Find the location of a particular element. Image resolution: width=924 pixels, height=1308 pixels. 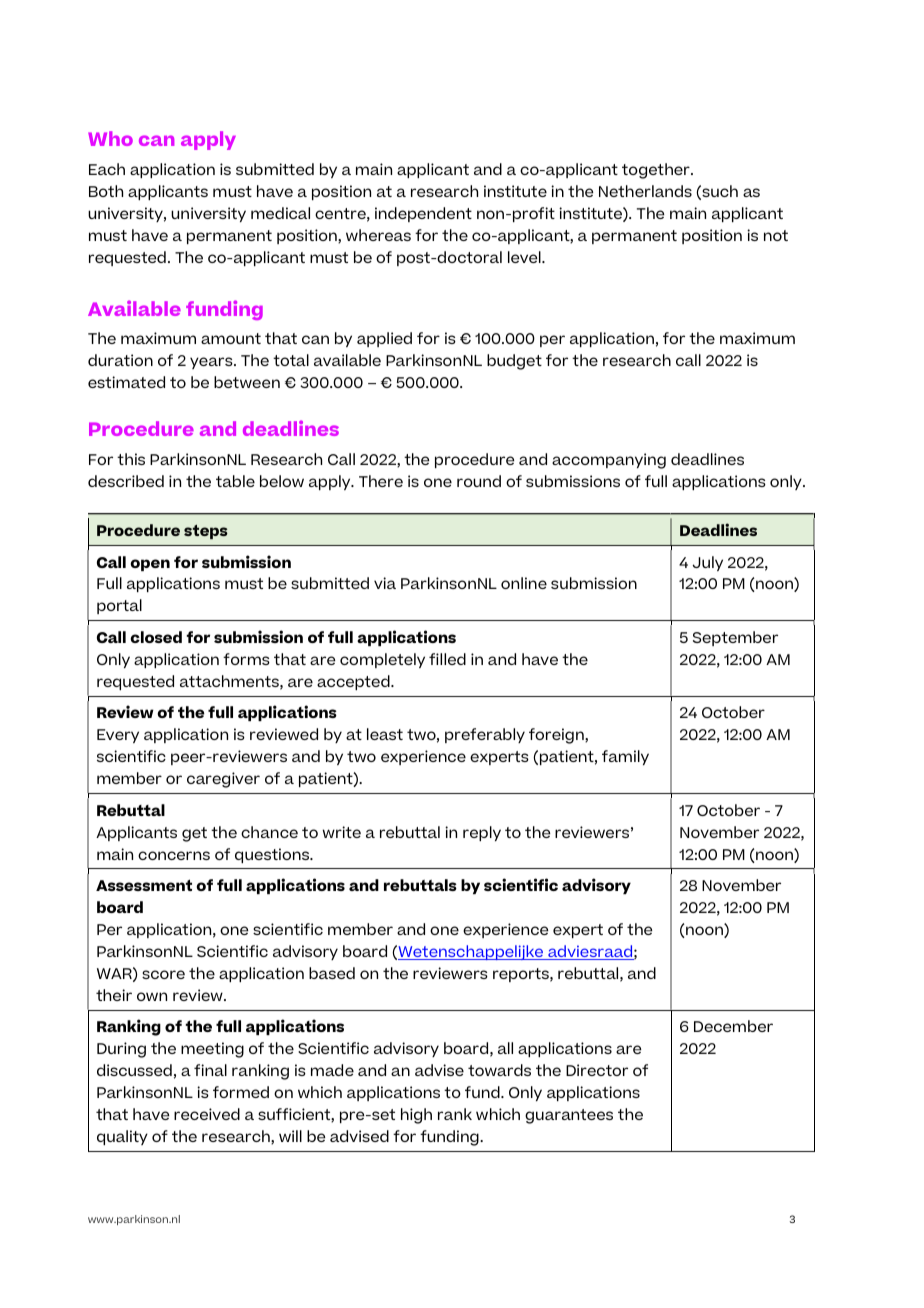

received is located at coordinates (207, 1114).
